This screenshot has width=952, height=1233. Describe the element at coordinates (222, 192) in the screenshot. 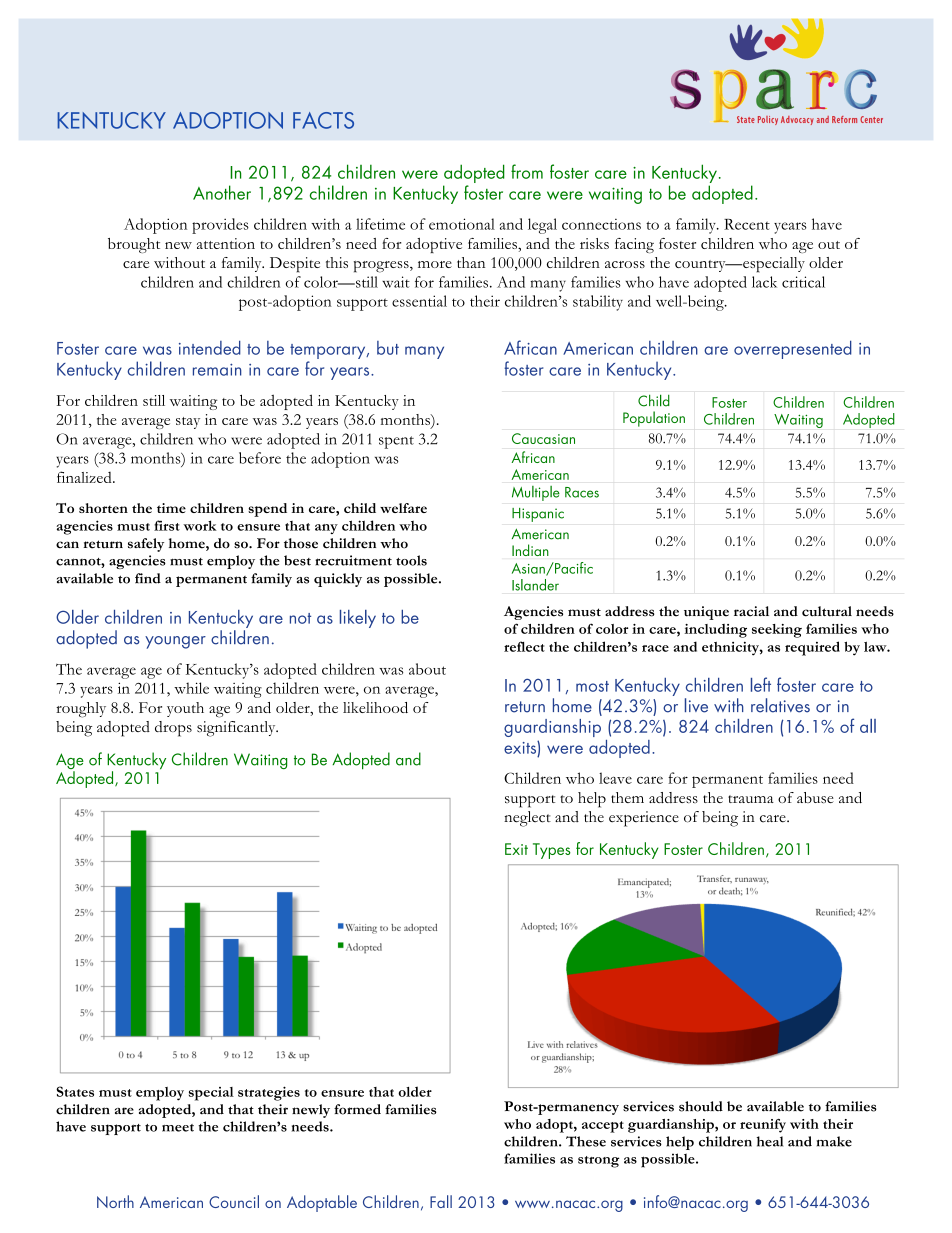

I see `Another` at that location.
